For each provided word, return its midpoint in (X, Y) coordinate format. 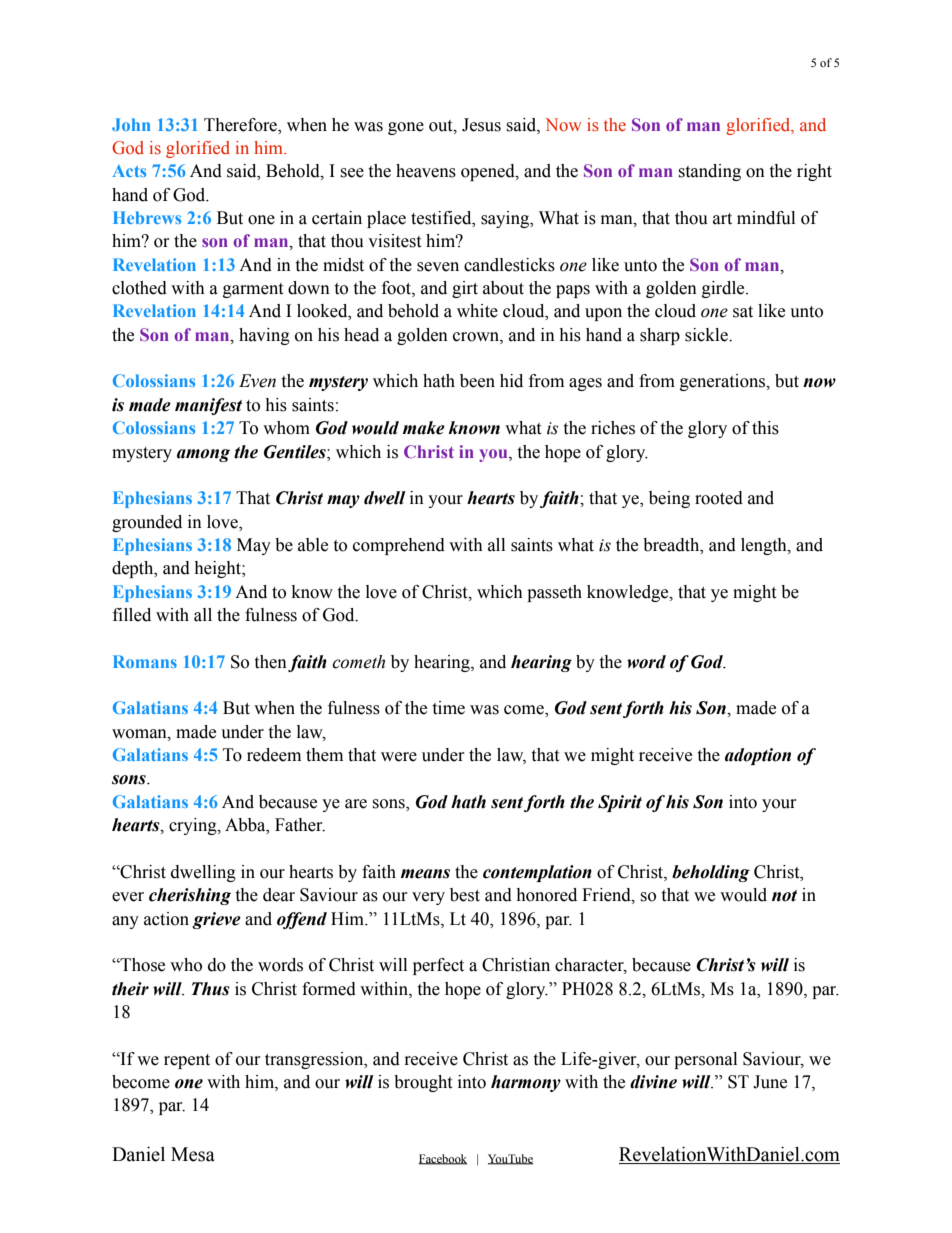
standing (709, 172)
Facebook (443, 1159)
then (270, 662)
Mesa (193, 1154)
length (765, 546)
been (477, 381)
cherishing (190, 896)
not (784, 896)
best (465, 895)
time (448, 708)
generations (723, 382)
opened (489, 172)
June (770, 1082)
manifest (208, 406)
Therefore (241, 125)
